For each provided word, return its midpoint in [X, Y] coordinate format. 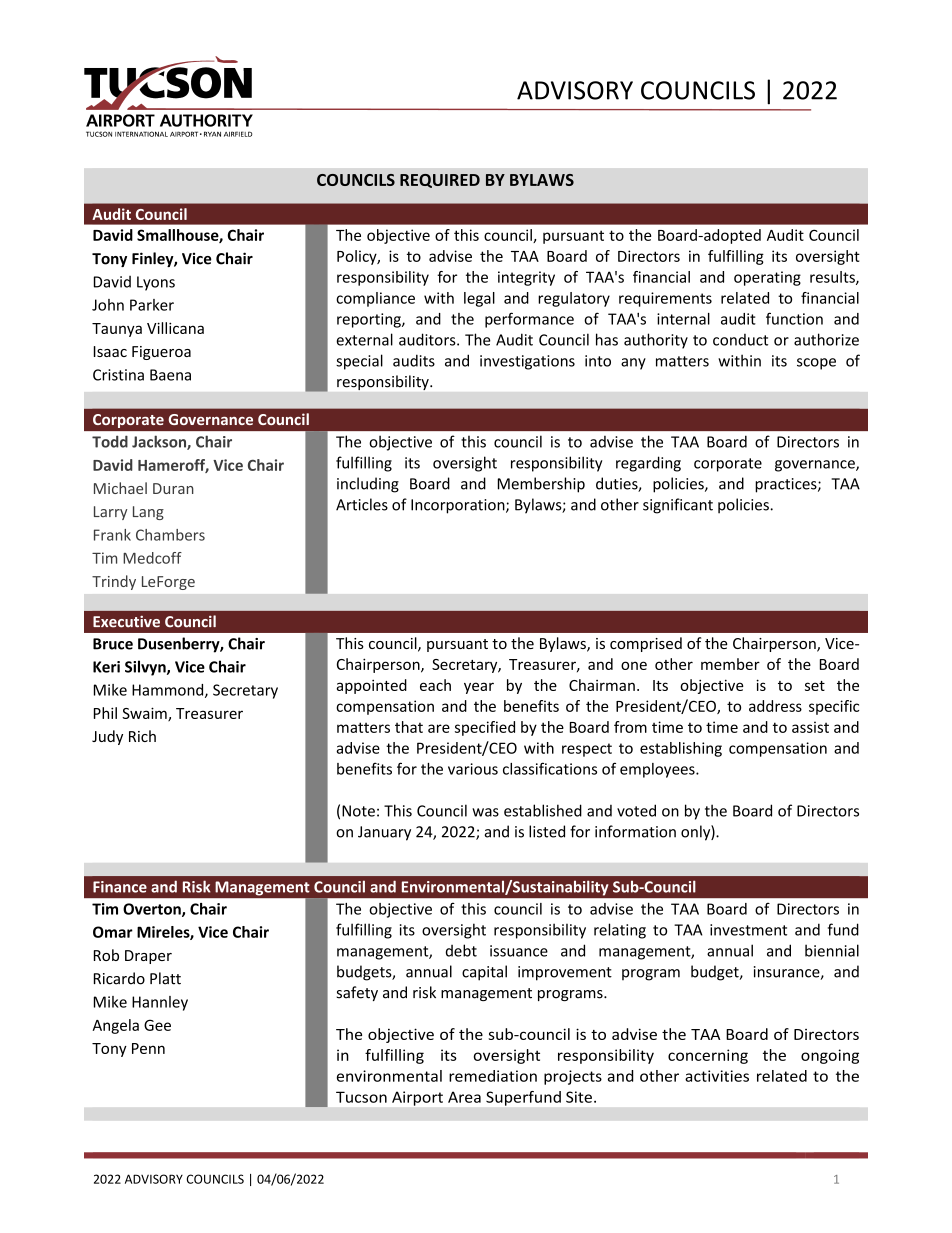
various [473, 769]
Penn [148, 1048]
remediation [493, 1076]
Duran [173, 488]
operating [767, 278]
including [368, 485]
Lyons [156, 283]
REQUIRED [440, 181]
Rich [142, 736]
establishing [681, 749]
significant [678, 506]
